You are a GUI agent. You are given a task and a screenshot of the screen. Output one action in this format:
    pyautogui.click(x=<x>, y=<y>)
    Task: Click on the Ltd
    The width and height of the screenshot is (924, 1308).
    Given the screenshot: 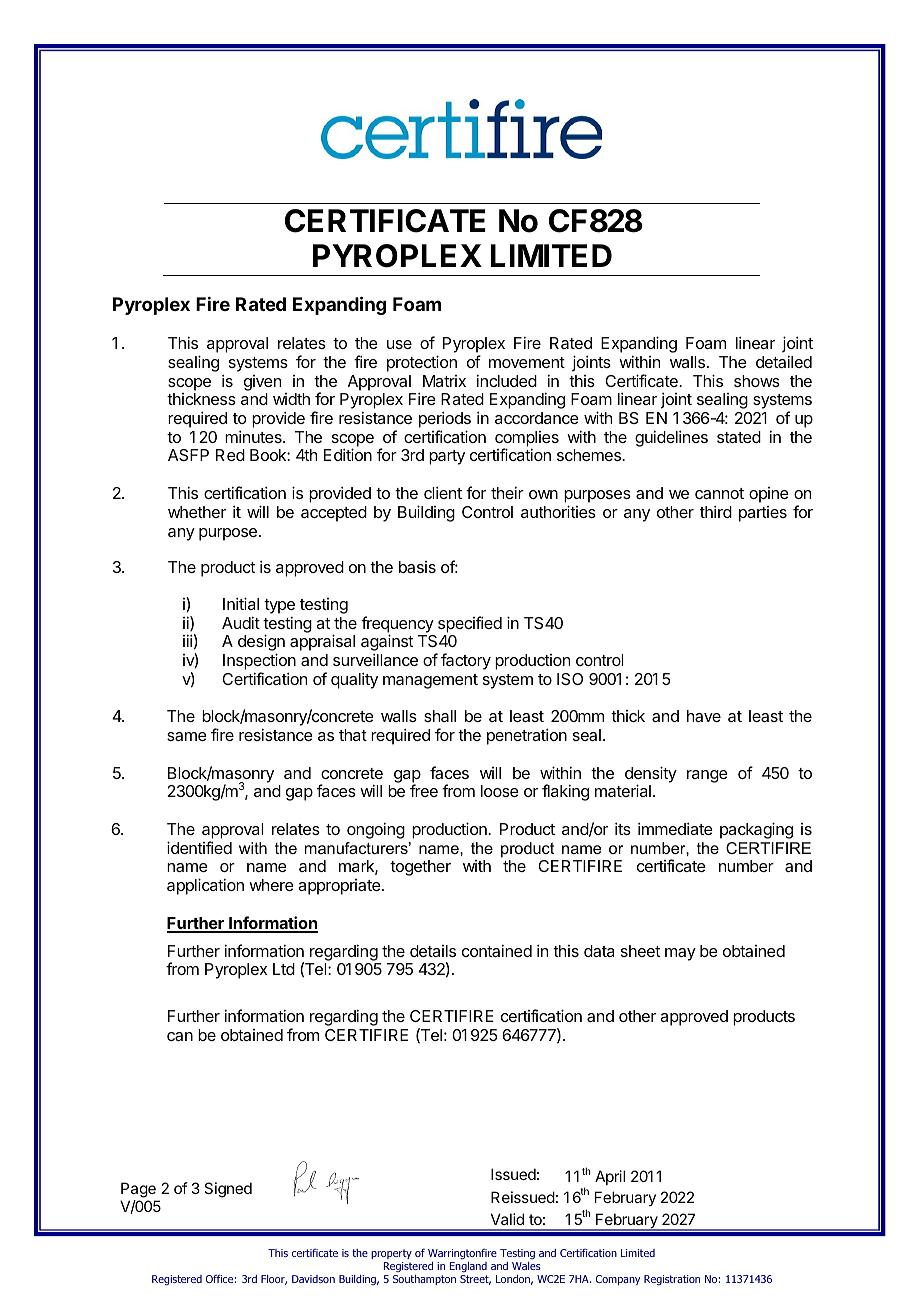 What is the action you would take?
    pyautogui.click(x=284, y=969)
